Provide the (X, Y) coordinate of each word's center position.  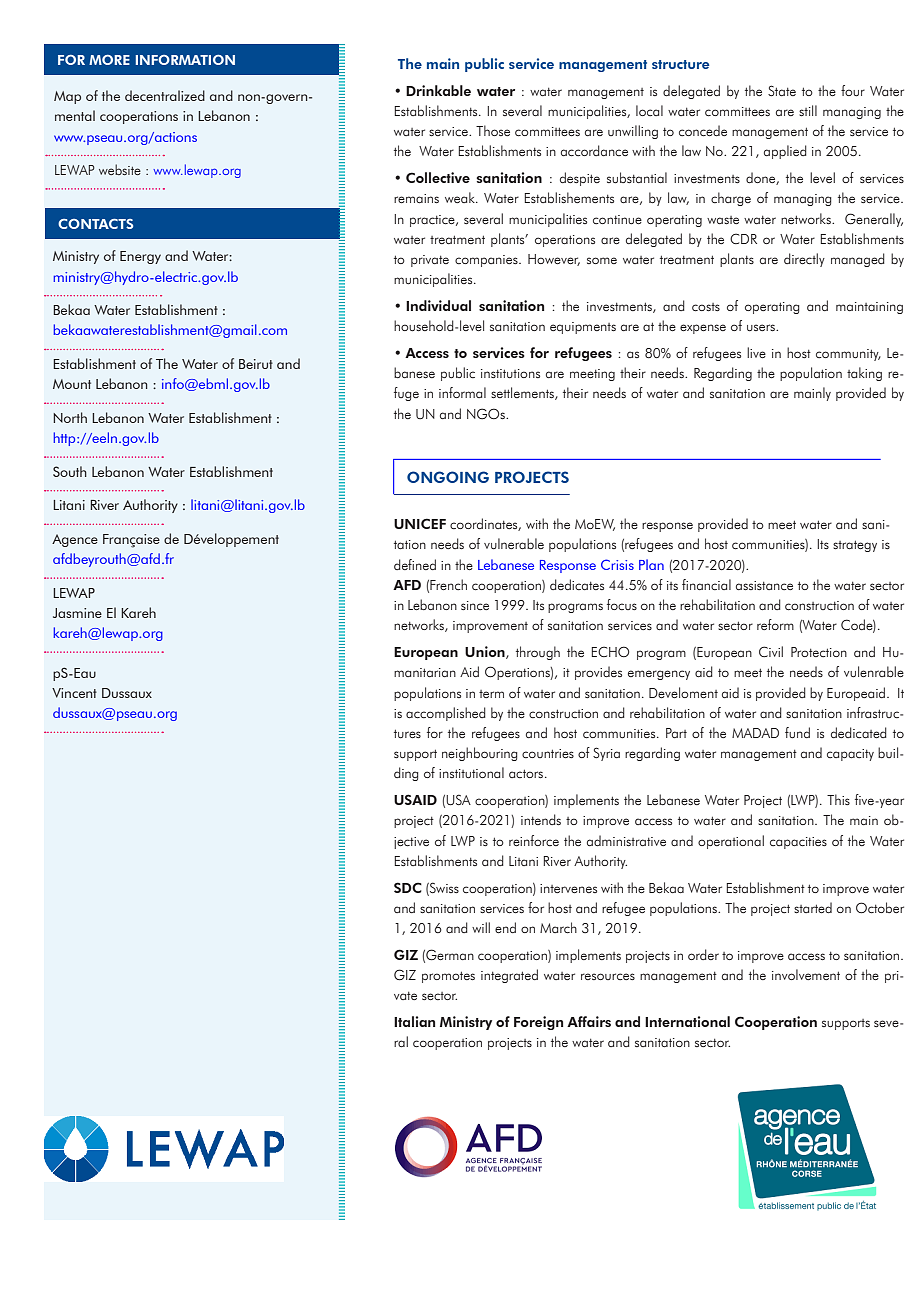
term (491, 694)
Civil (771, 651)
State (782, 90)
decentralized (165, 95)
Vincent (74, 693)
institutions (510, 373)
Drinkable (438, 90)
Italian (414, 1021)
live (756, 352)
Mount (72, 384)
